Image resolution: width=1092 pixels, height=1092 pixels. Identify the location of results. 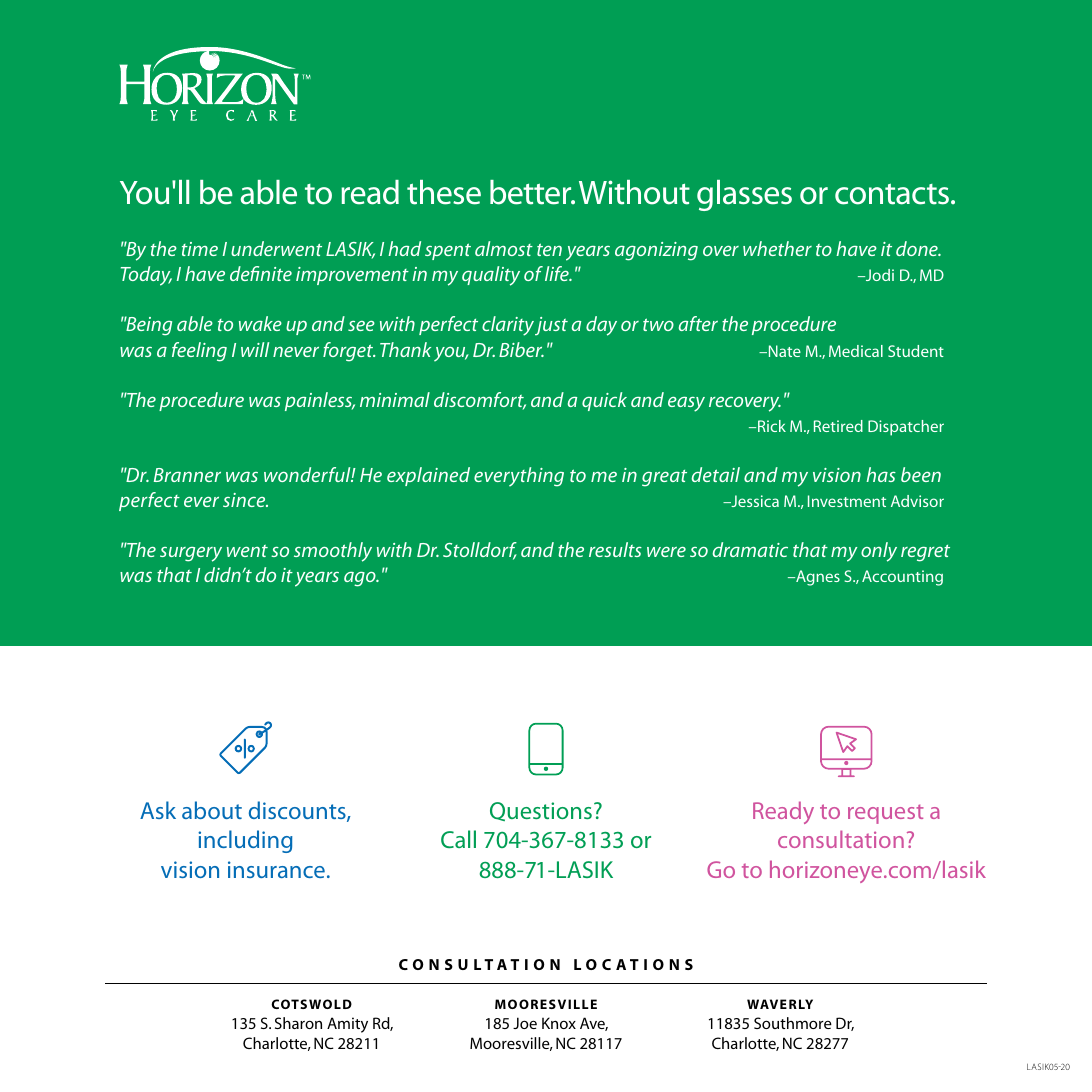
(615, 549).
